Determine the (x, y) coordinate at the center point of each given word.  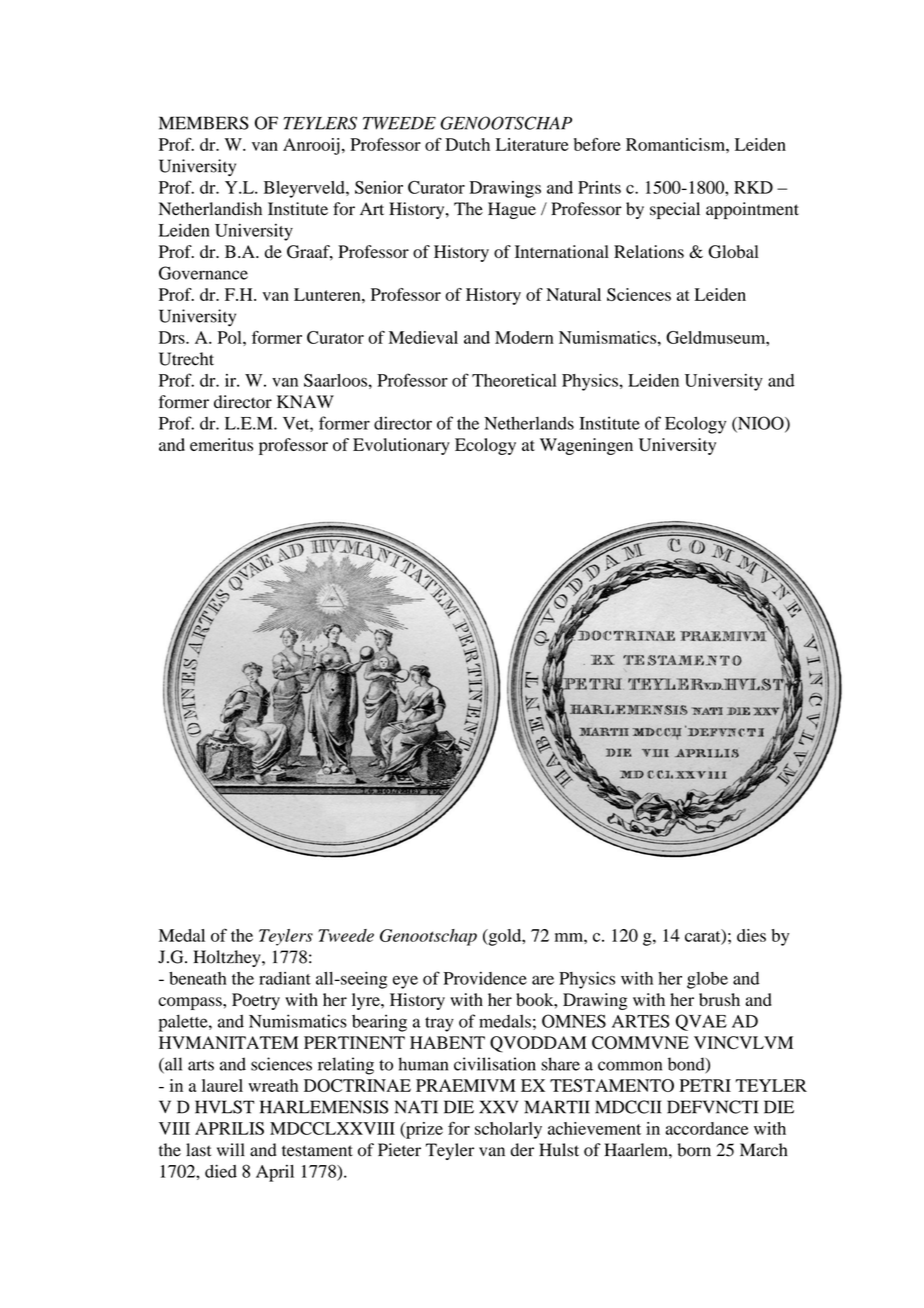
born (694, 1150)
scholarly (508, 1130)
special (675, 210)
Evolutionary (401, 446)
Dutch (467, 144)
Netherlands (529, 423)
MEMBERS (204, 123)
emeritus (221, 444)
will (231, 1149)
